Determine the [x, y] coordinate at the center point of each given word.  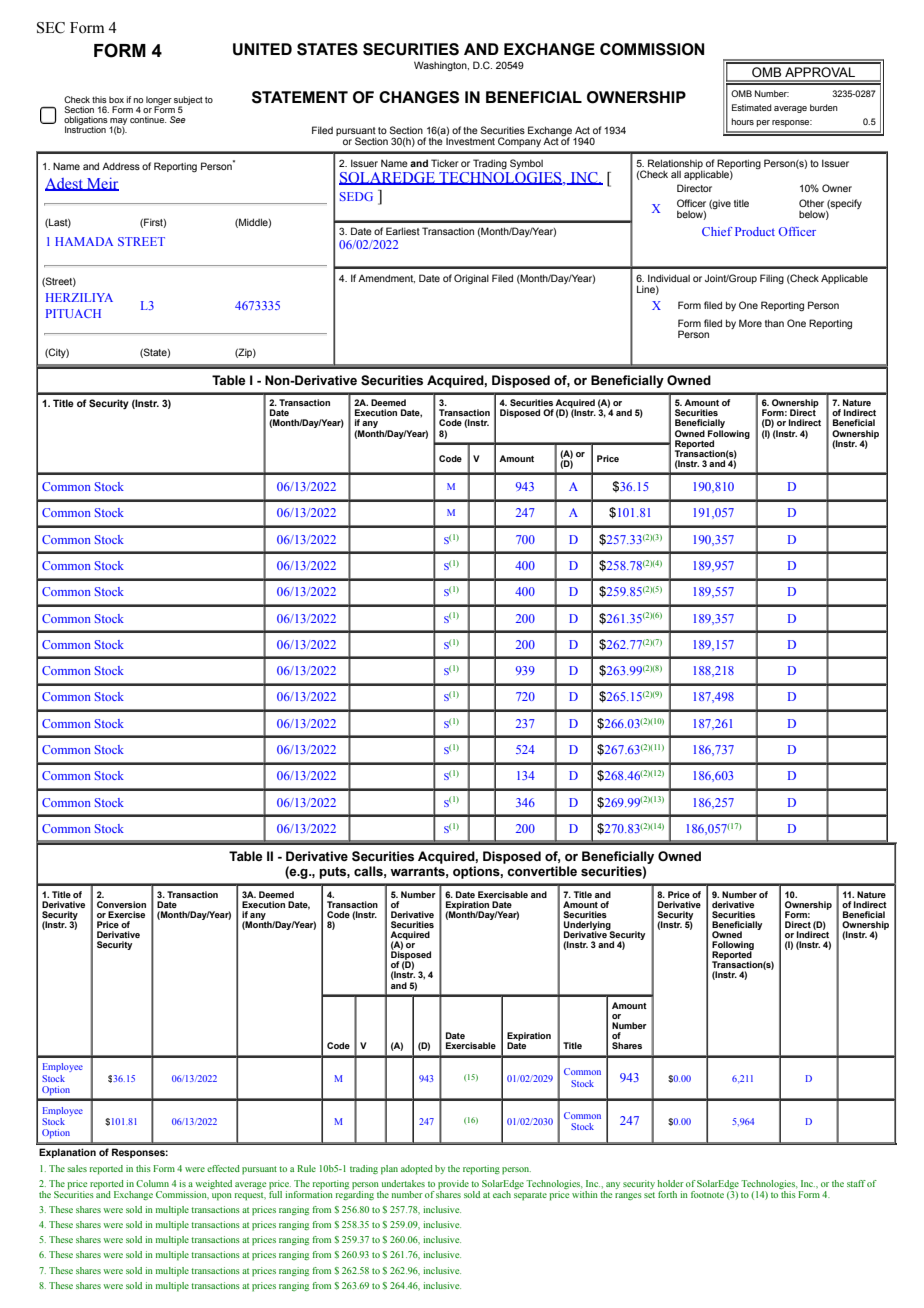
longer [159, 101]
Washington [441, 66]
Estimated [752, 107]
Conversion [121, 904]
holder [671, 1183]
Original [471, 279]
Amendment [386, 278]
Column [152, 1183]
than [774, 323]
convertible [542, 871]
